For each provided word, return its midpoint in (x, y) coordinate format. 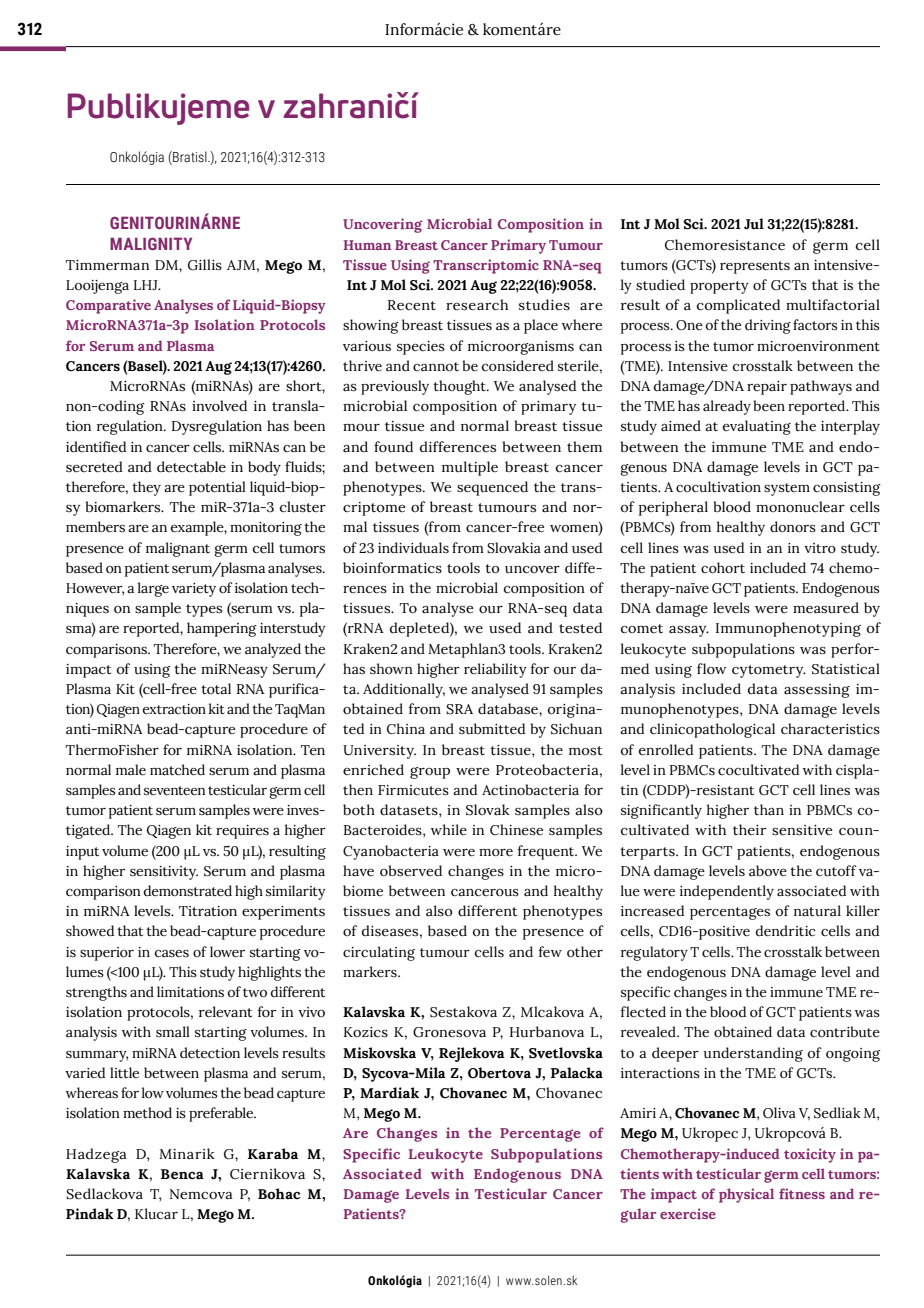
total (216, 689)
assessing (817, 691)
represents (755, 267)
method (147, 1113)
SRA (459, 709)
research (477, 305)
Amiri (638, 1113)
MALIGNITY (151, 243)
